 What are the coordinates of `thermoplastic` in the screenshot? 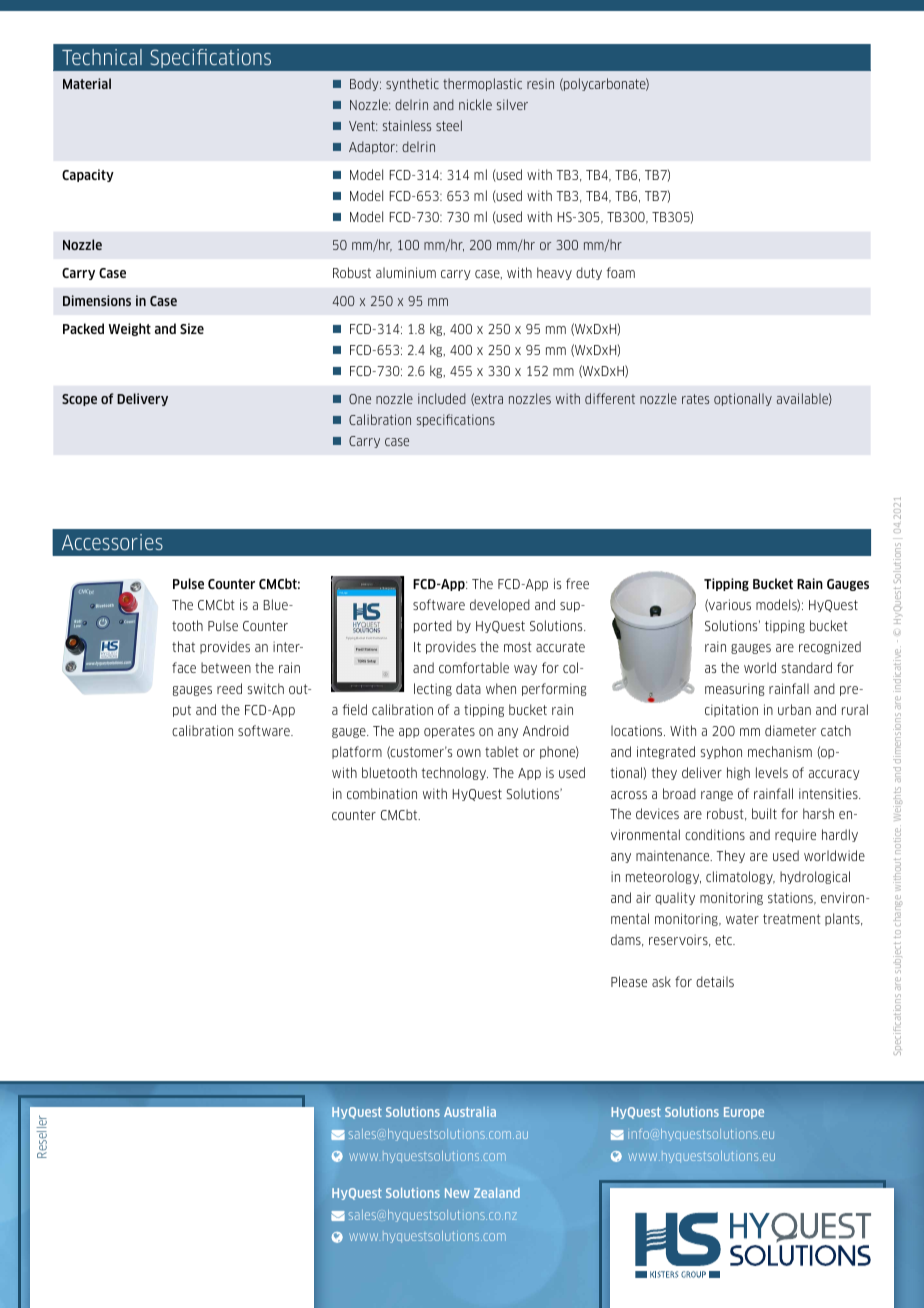 It's located at (482, 84).
